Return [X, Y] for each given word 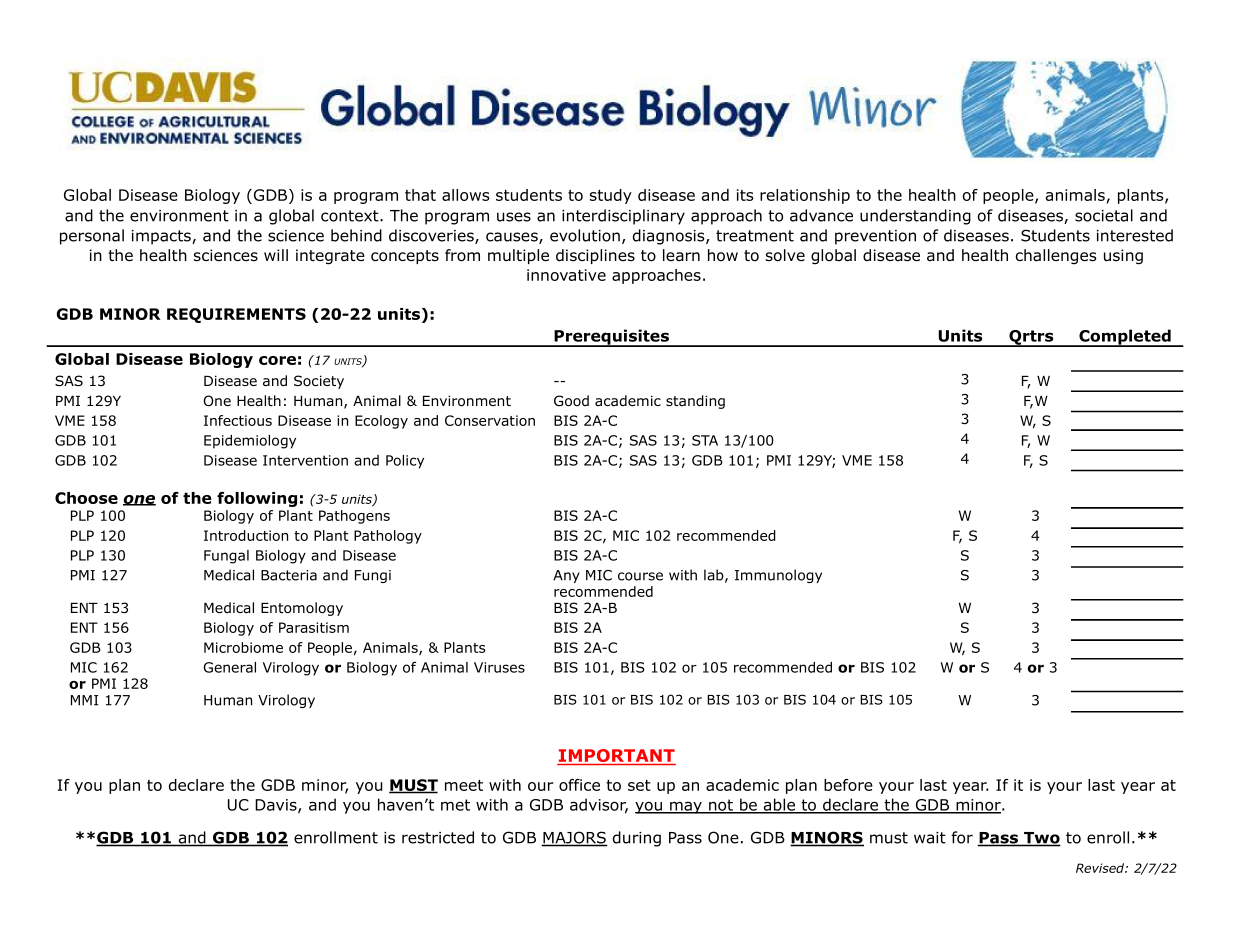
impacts [162, 237]
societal [1104, 215]
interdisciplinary [623, 217]
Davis [277, 806]
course [640, 576]
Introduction [246, 535]
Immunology [778, 576]
